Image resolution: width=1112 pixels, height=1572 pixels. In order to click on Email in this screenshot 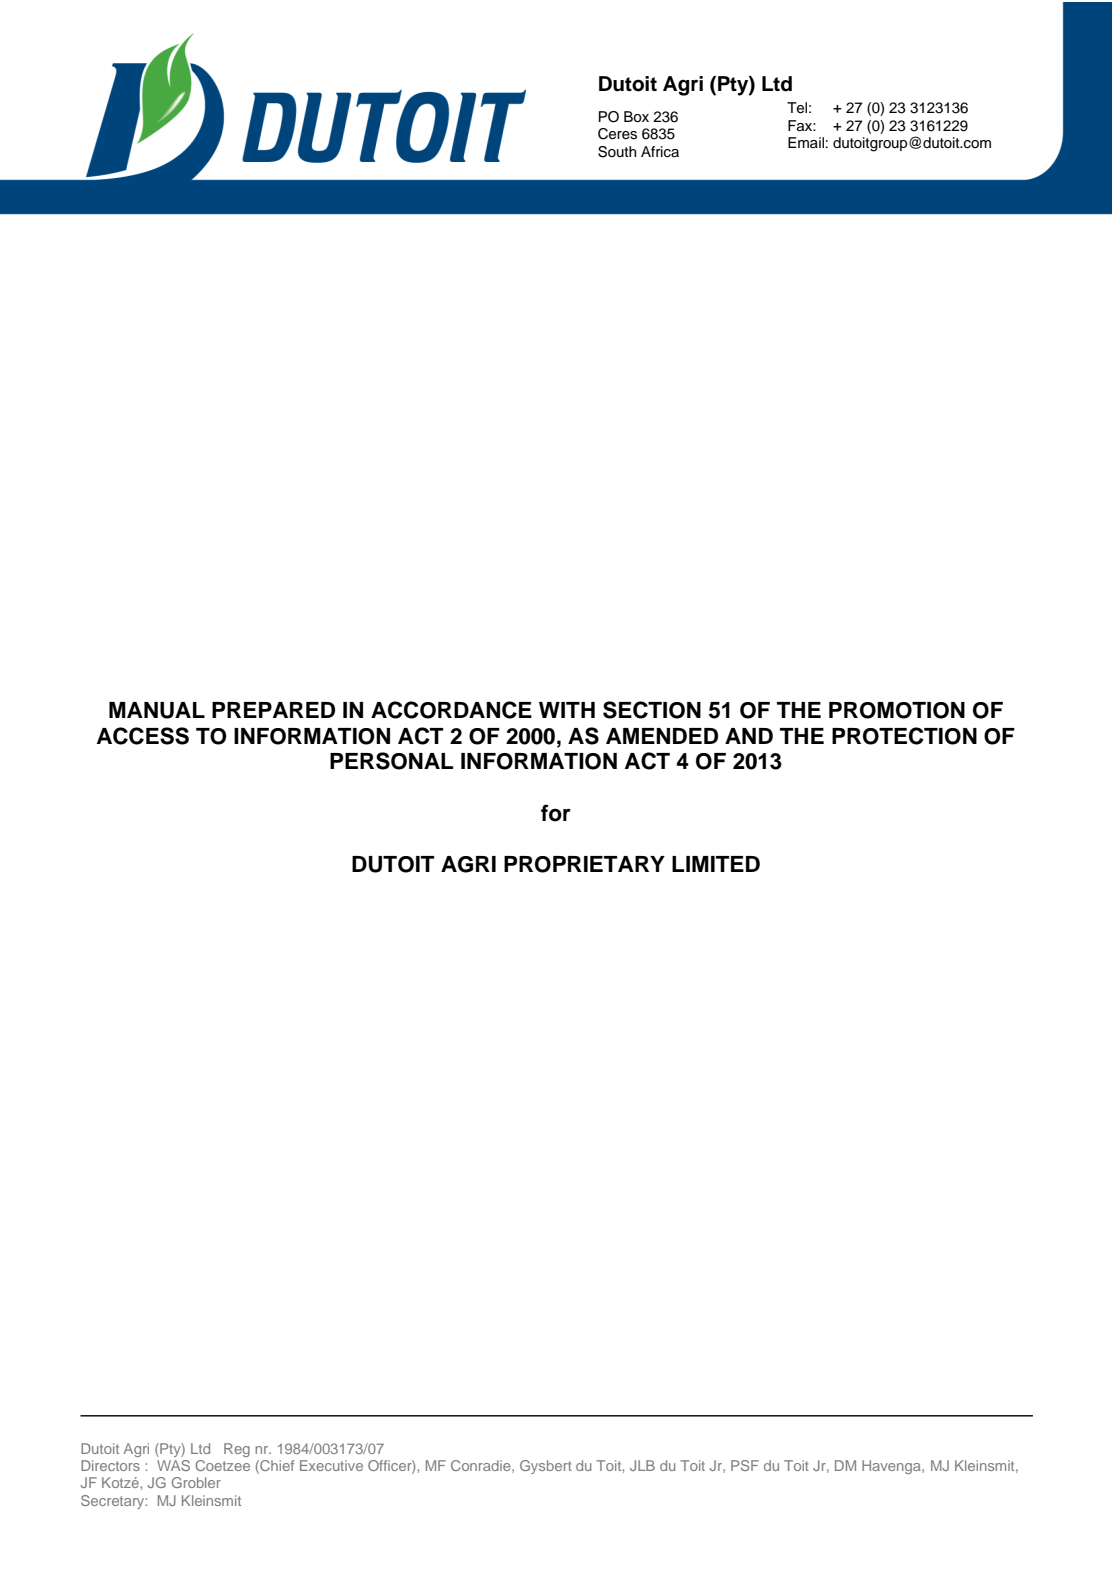, I will do `click(806, 142)`.
